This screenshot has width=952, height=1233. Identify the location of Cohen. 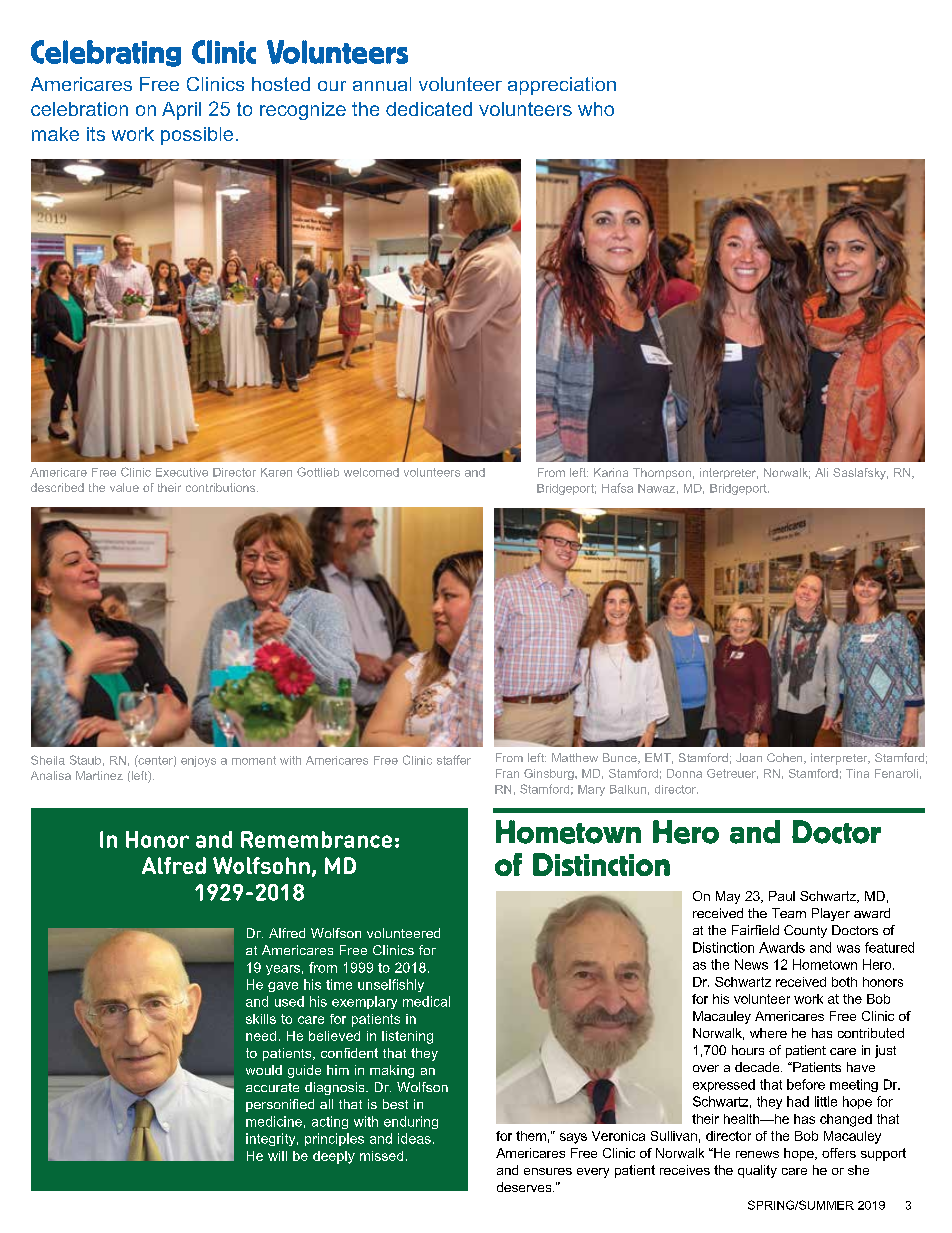
(786, 758).
